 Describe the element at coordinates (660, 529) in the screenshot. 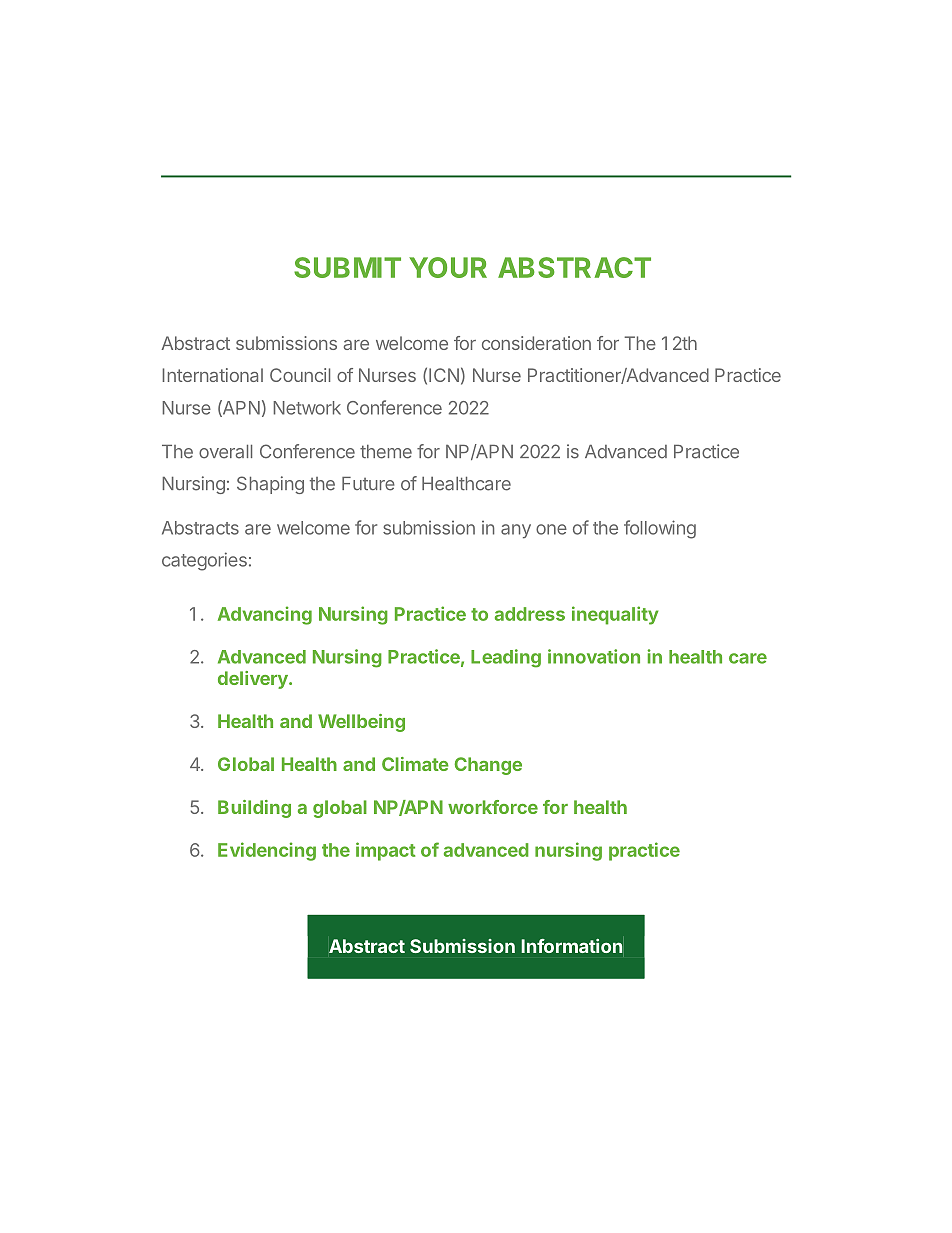

I see `following` at that location.
